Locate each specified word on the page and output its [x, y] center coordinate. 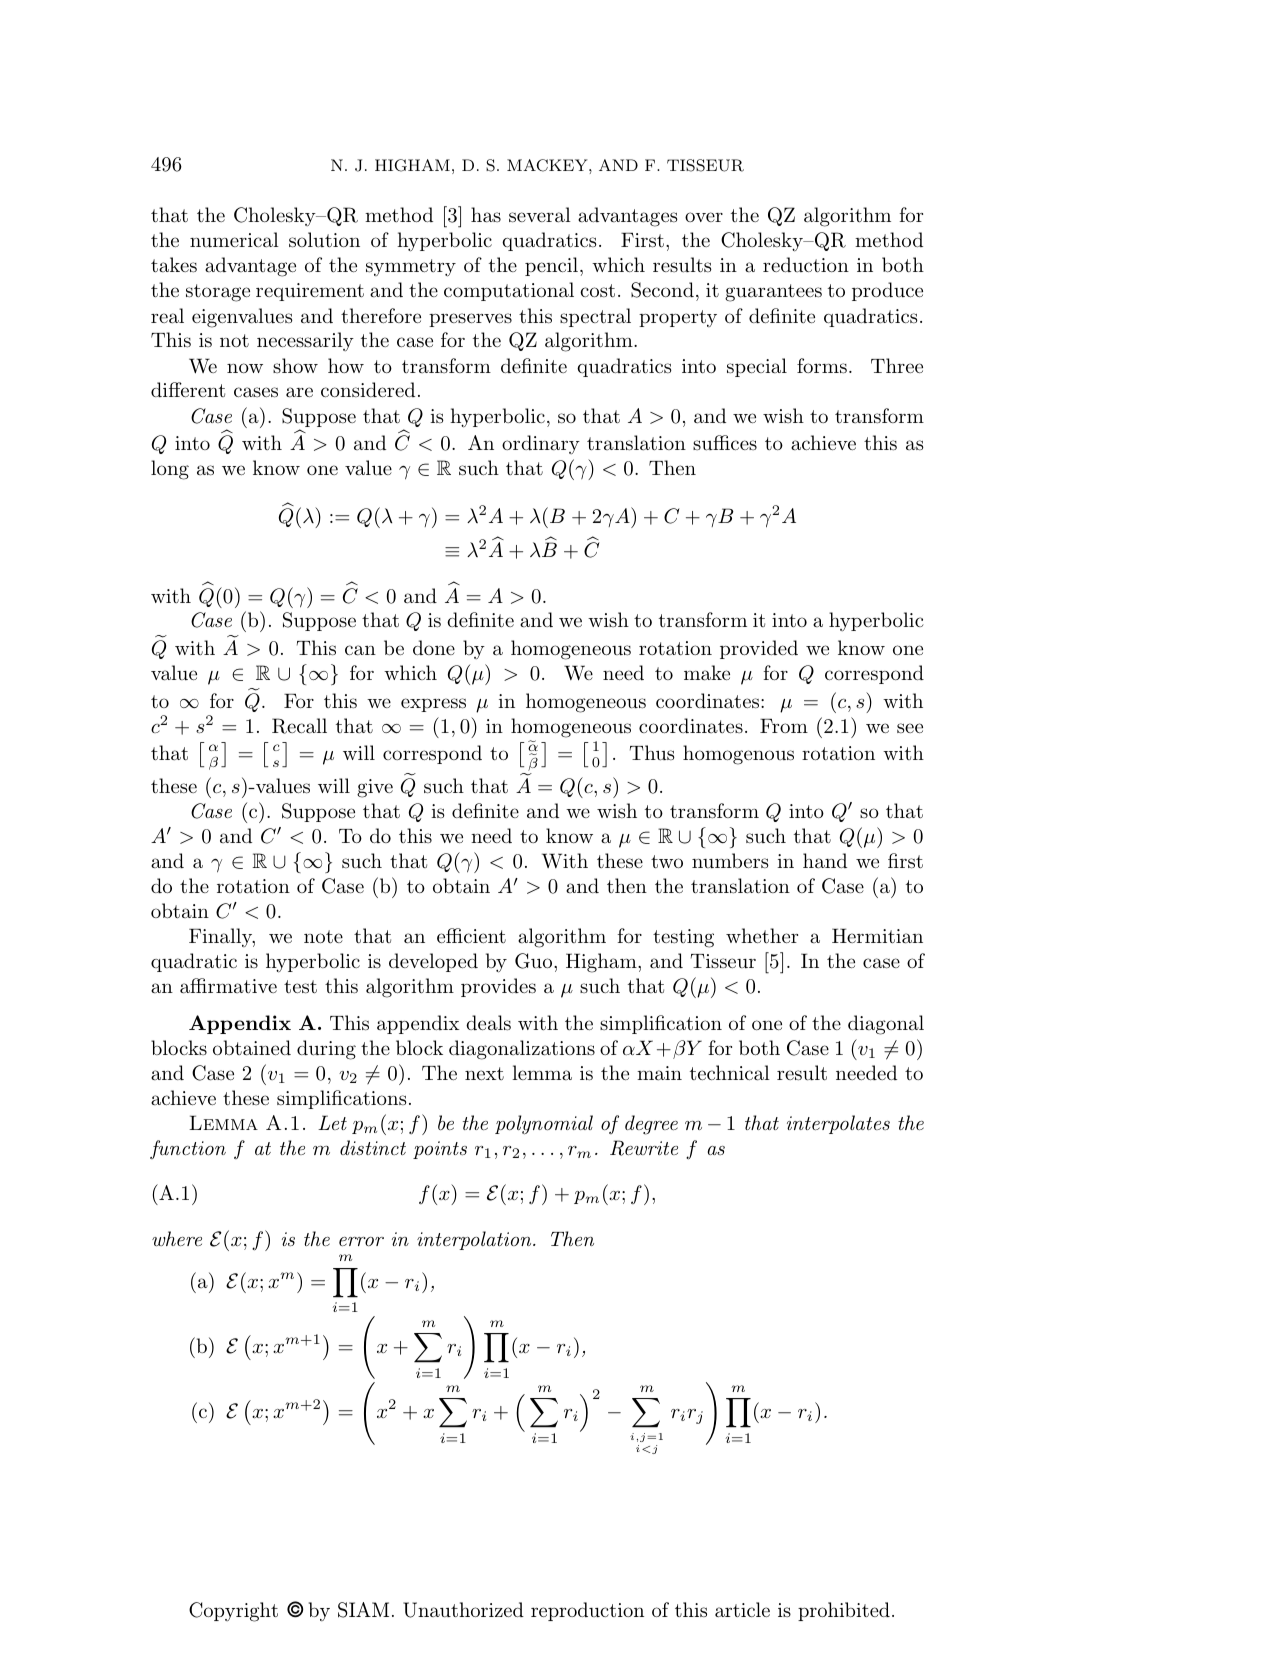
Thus [652, 753]
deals [488, 1023]
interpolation [475, 1240]
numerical [234, 240]
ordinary [541, 444]
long [170, 470]
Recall [299, 726]
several [540, 215]
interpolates [838, 1124]
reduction [806, 265]
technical [730, 1073]
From [784, 726]
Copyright [233, 1612]
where [177, 1239]
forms [822, 366]
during [326, 1050]
